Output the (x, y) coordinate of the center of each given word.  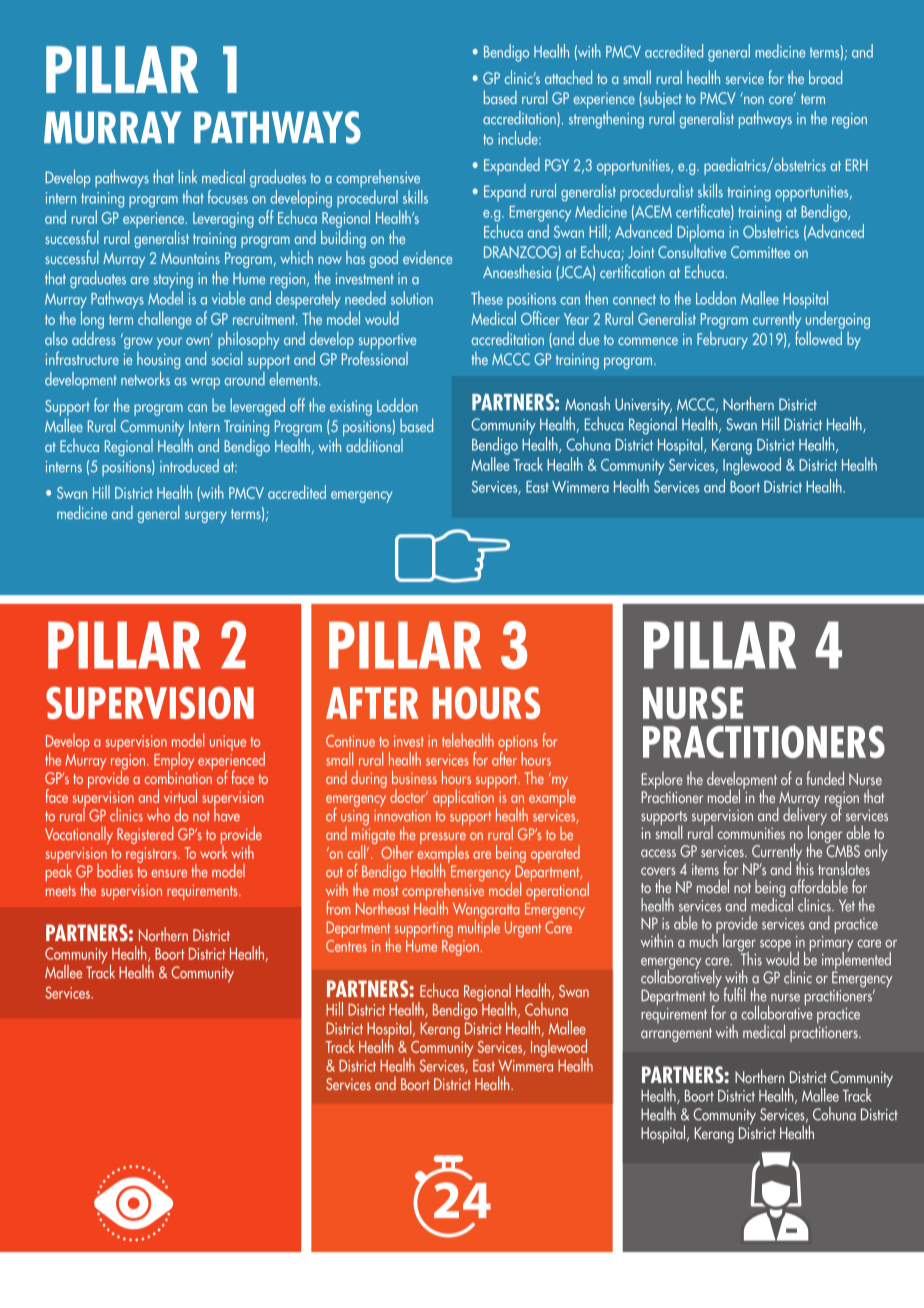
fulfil (735, 994)
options (518, 744)
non (754, 100)
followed (818, 338)
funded (825, 778)
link (187, 176)
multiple (479, 927)
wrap (205, 384)
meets (61, 891)
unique (228, 743)
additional (374, 445)
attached (568, 77)
